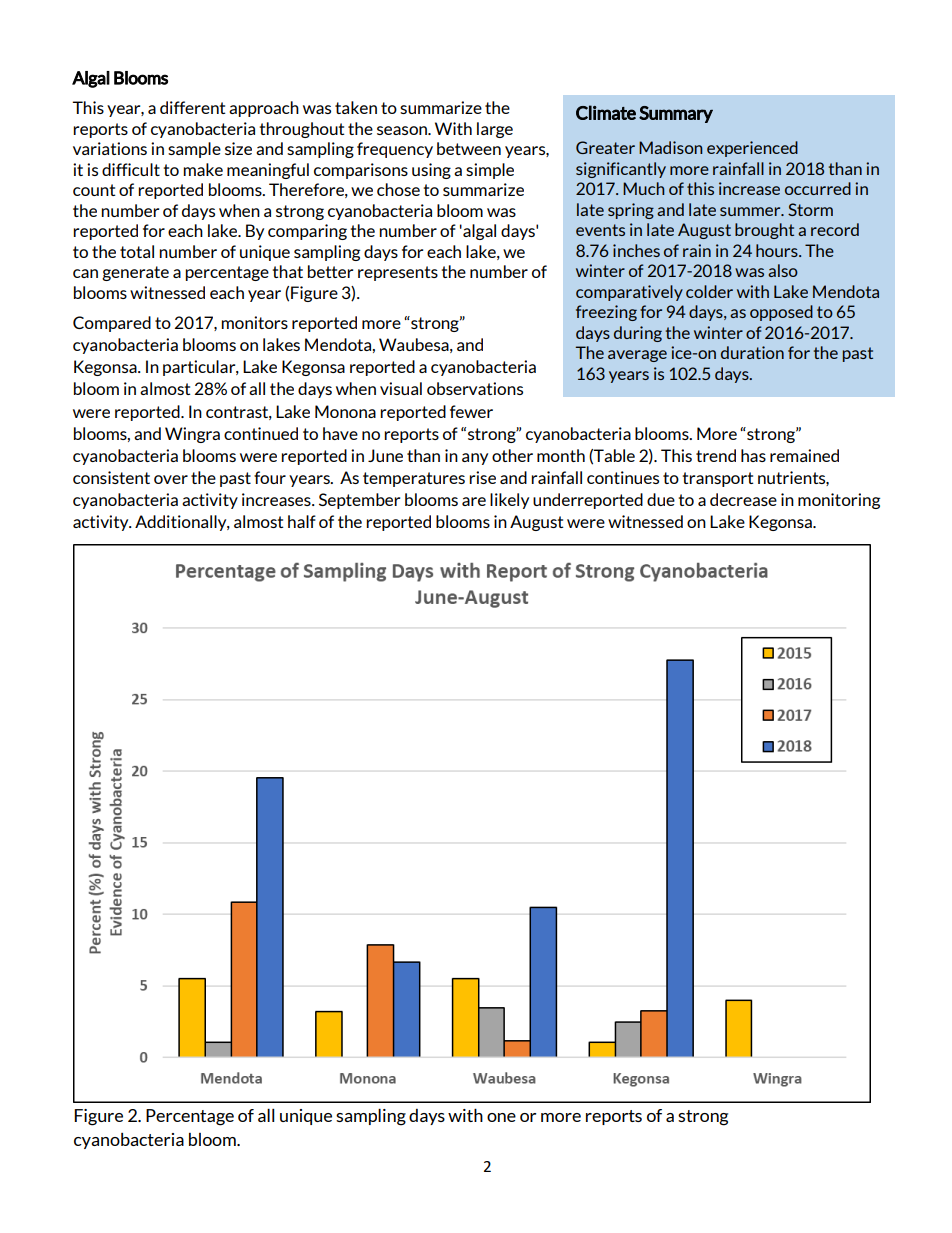  Describe the element at coordinates (469, 148) in the page. I see `between` at that location.
